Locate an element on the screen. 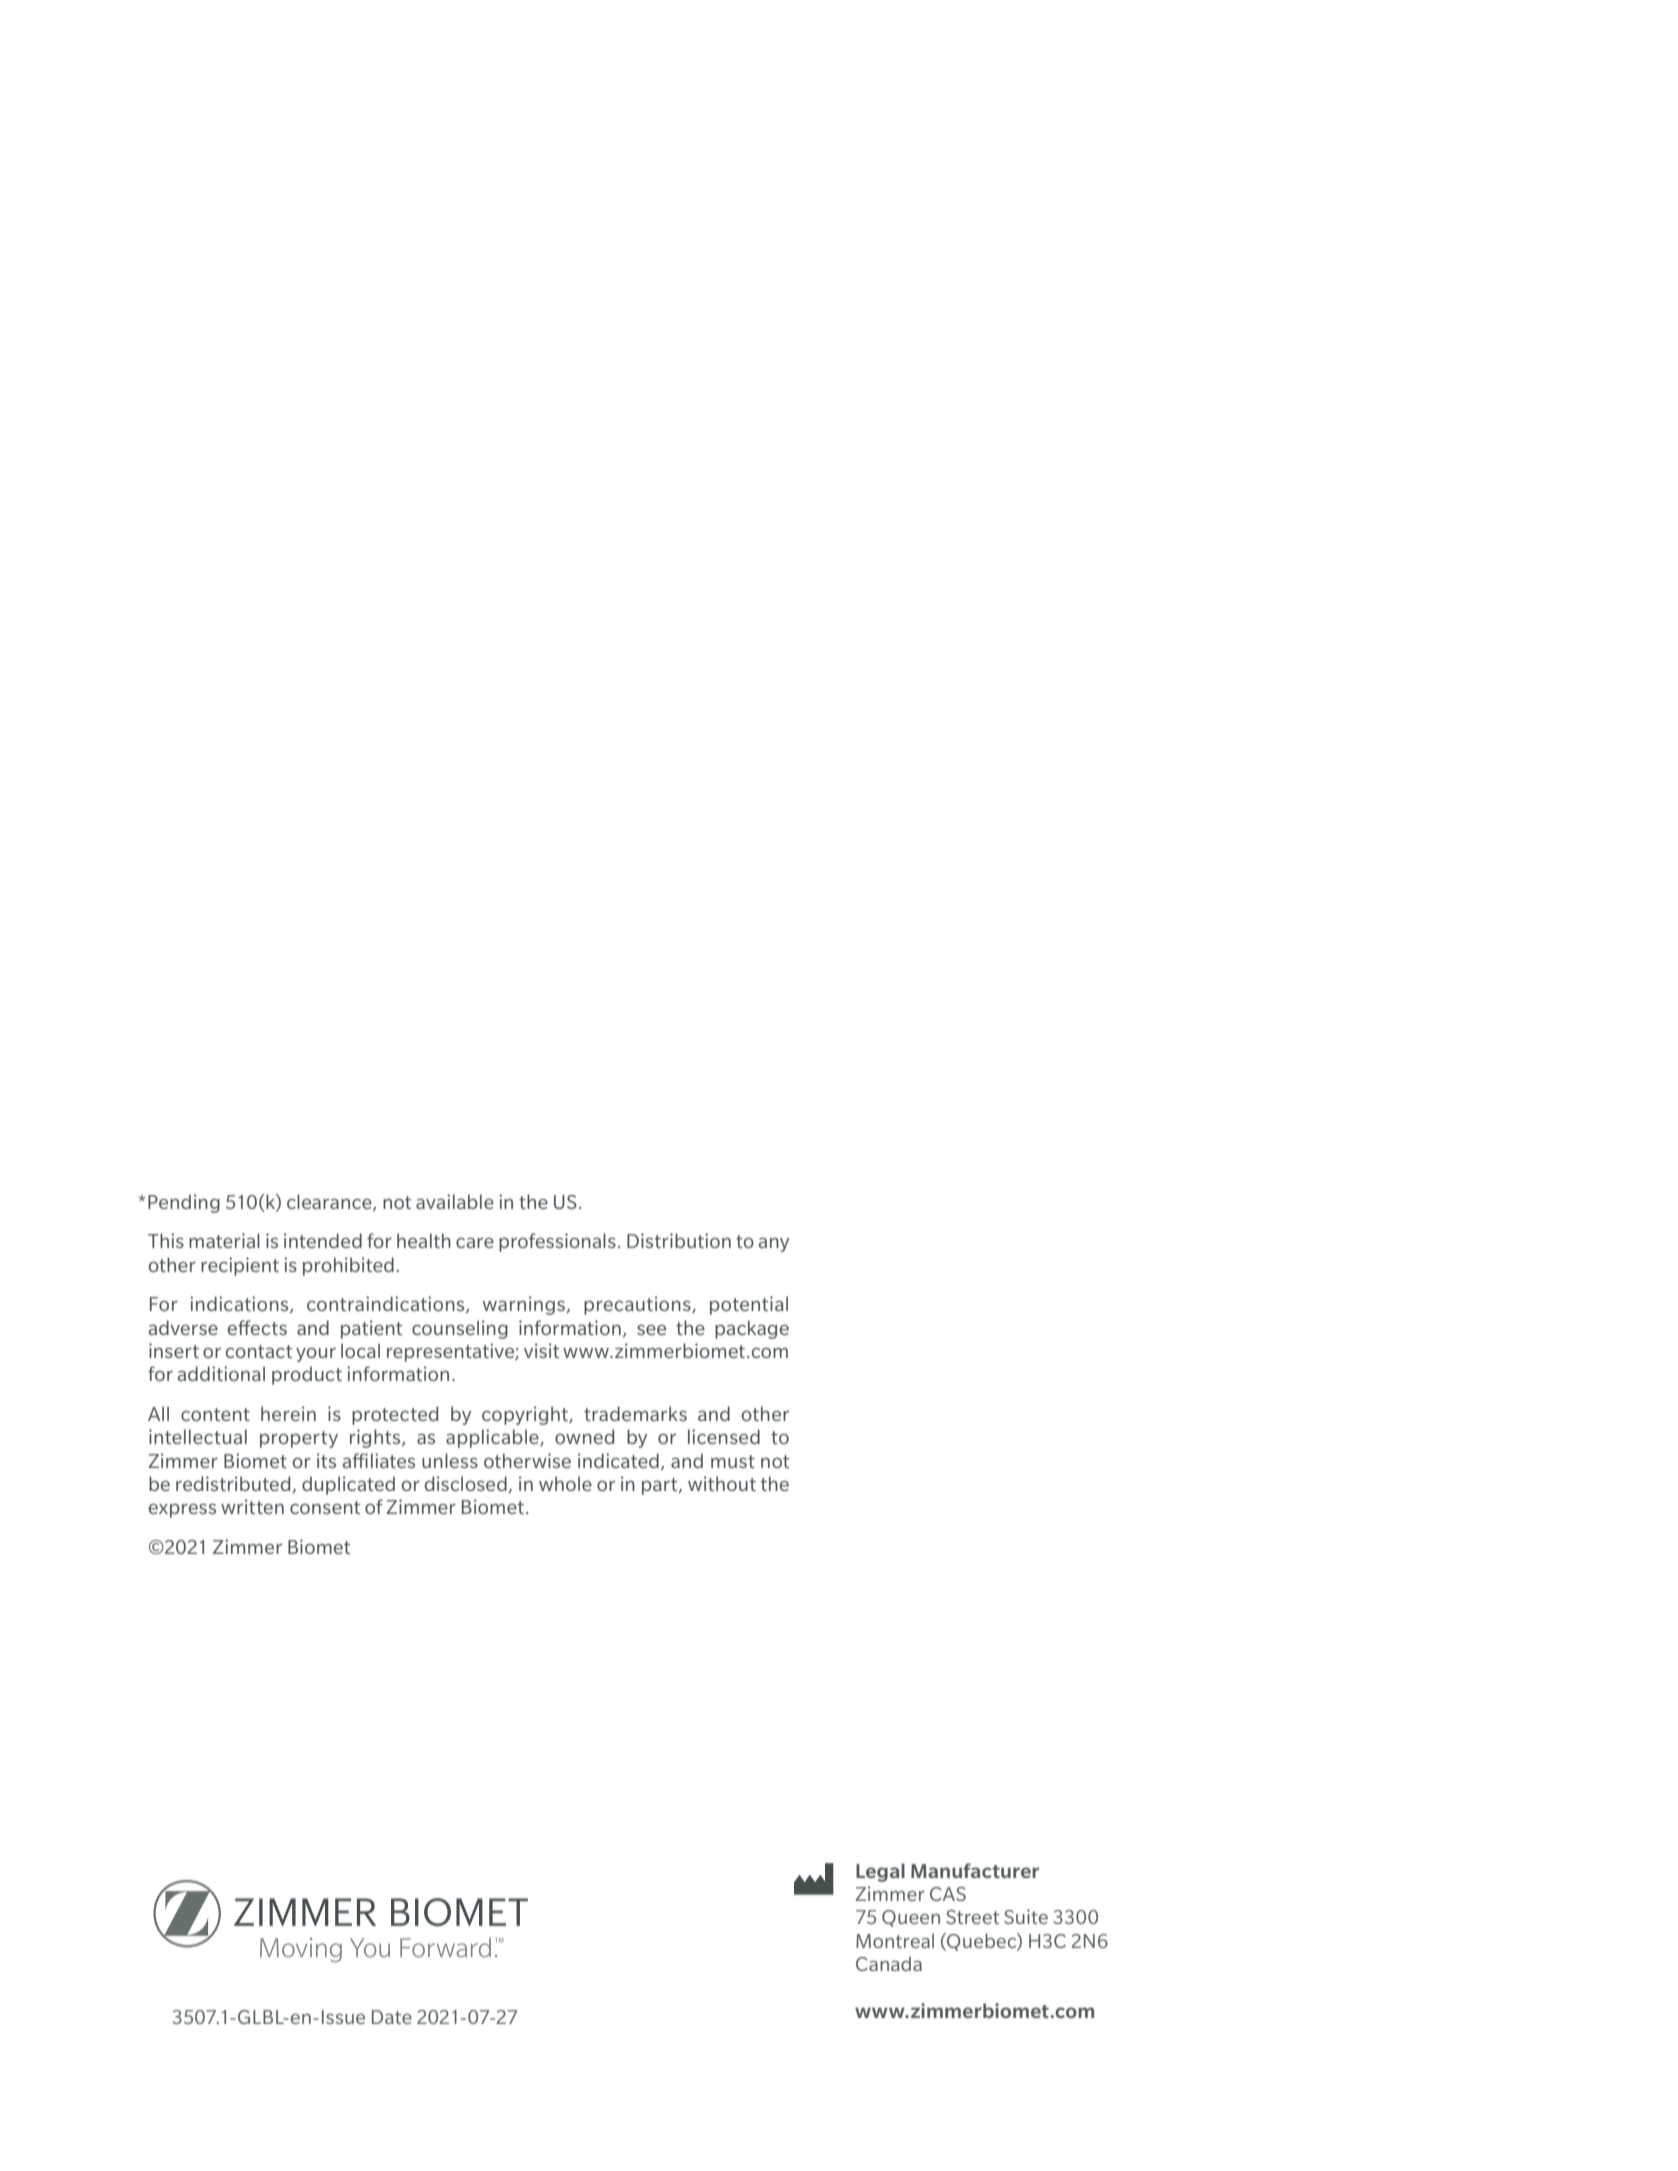 The image size is (1678, 2171). professionals is located at coordinates (557, 1242).
